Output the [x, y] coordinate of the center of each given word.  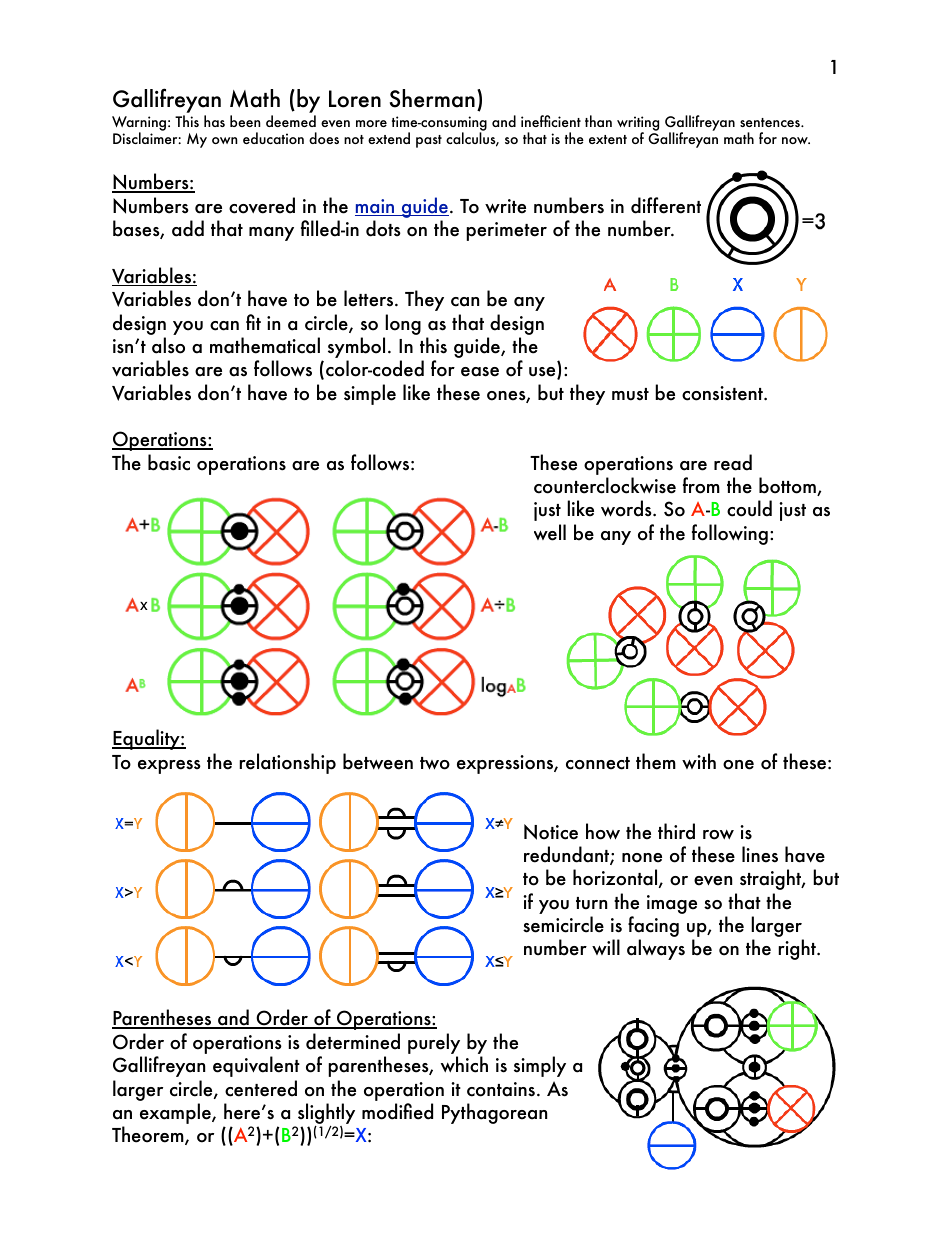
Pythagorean [494, 1113]
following [730, 534]
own [225, 140]
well [550, 532]
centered [261, 1088]
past [429, 141]
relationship [287, 763]
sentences [771, 122]
